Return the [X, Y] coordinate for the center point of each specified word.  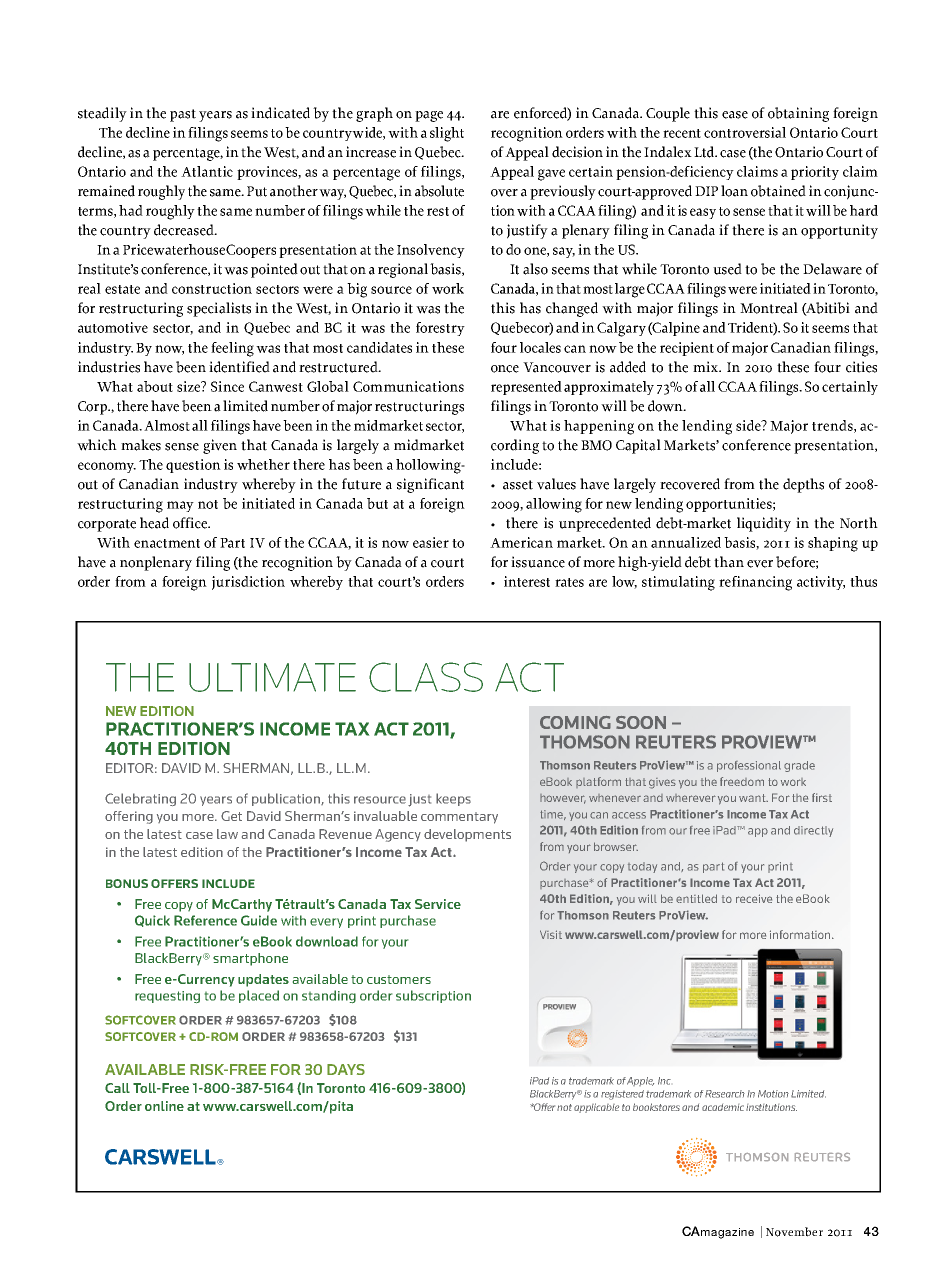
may [180, 506]
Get [231, 816]
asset [518, 485]
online [164, 1106]
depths [803, 485]
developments [467, 835]
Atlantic [207, 171]
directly [813, 831]
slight [447, 134]
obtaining [798, 114]
